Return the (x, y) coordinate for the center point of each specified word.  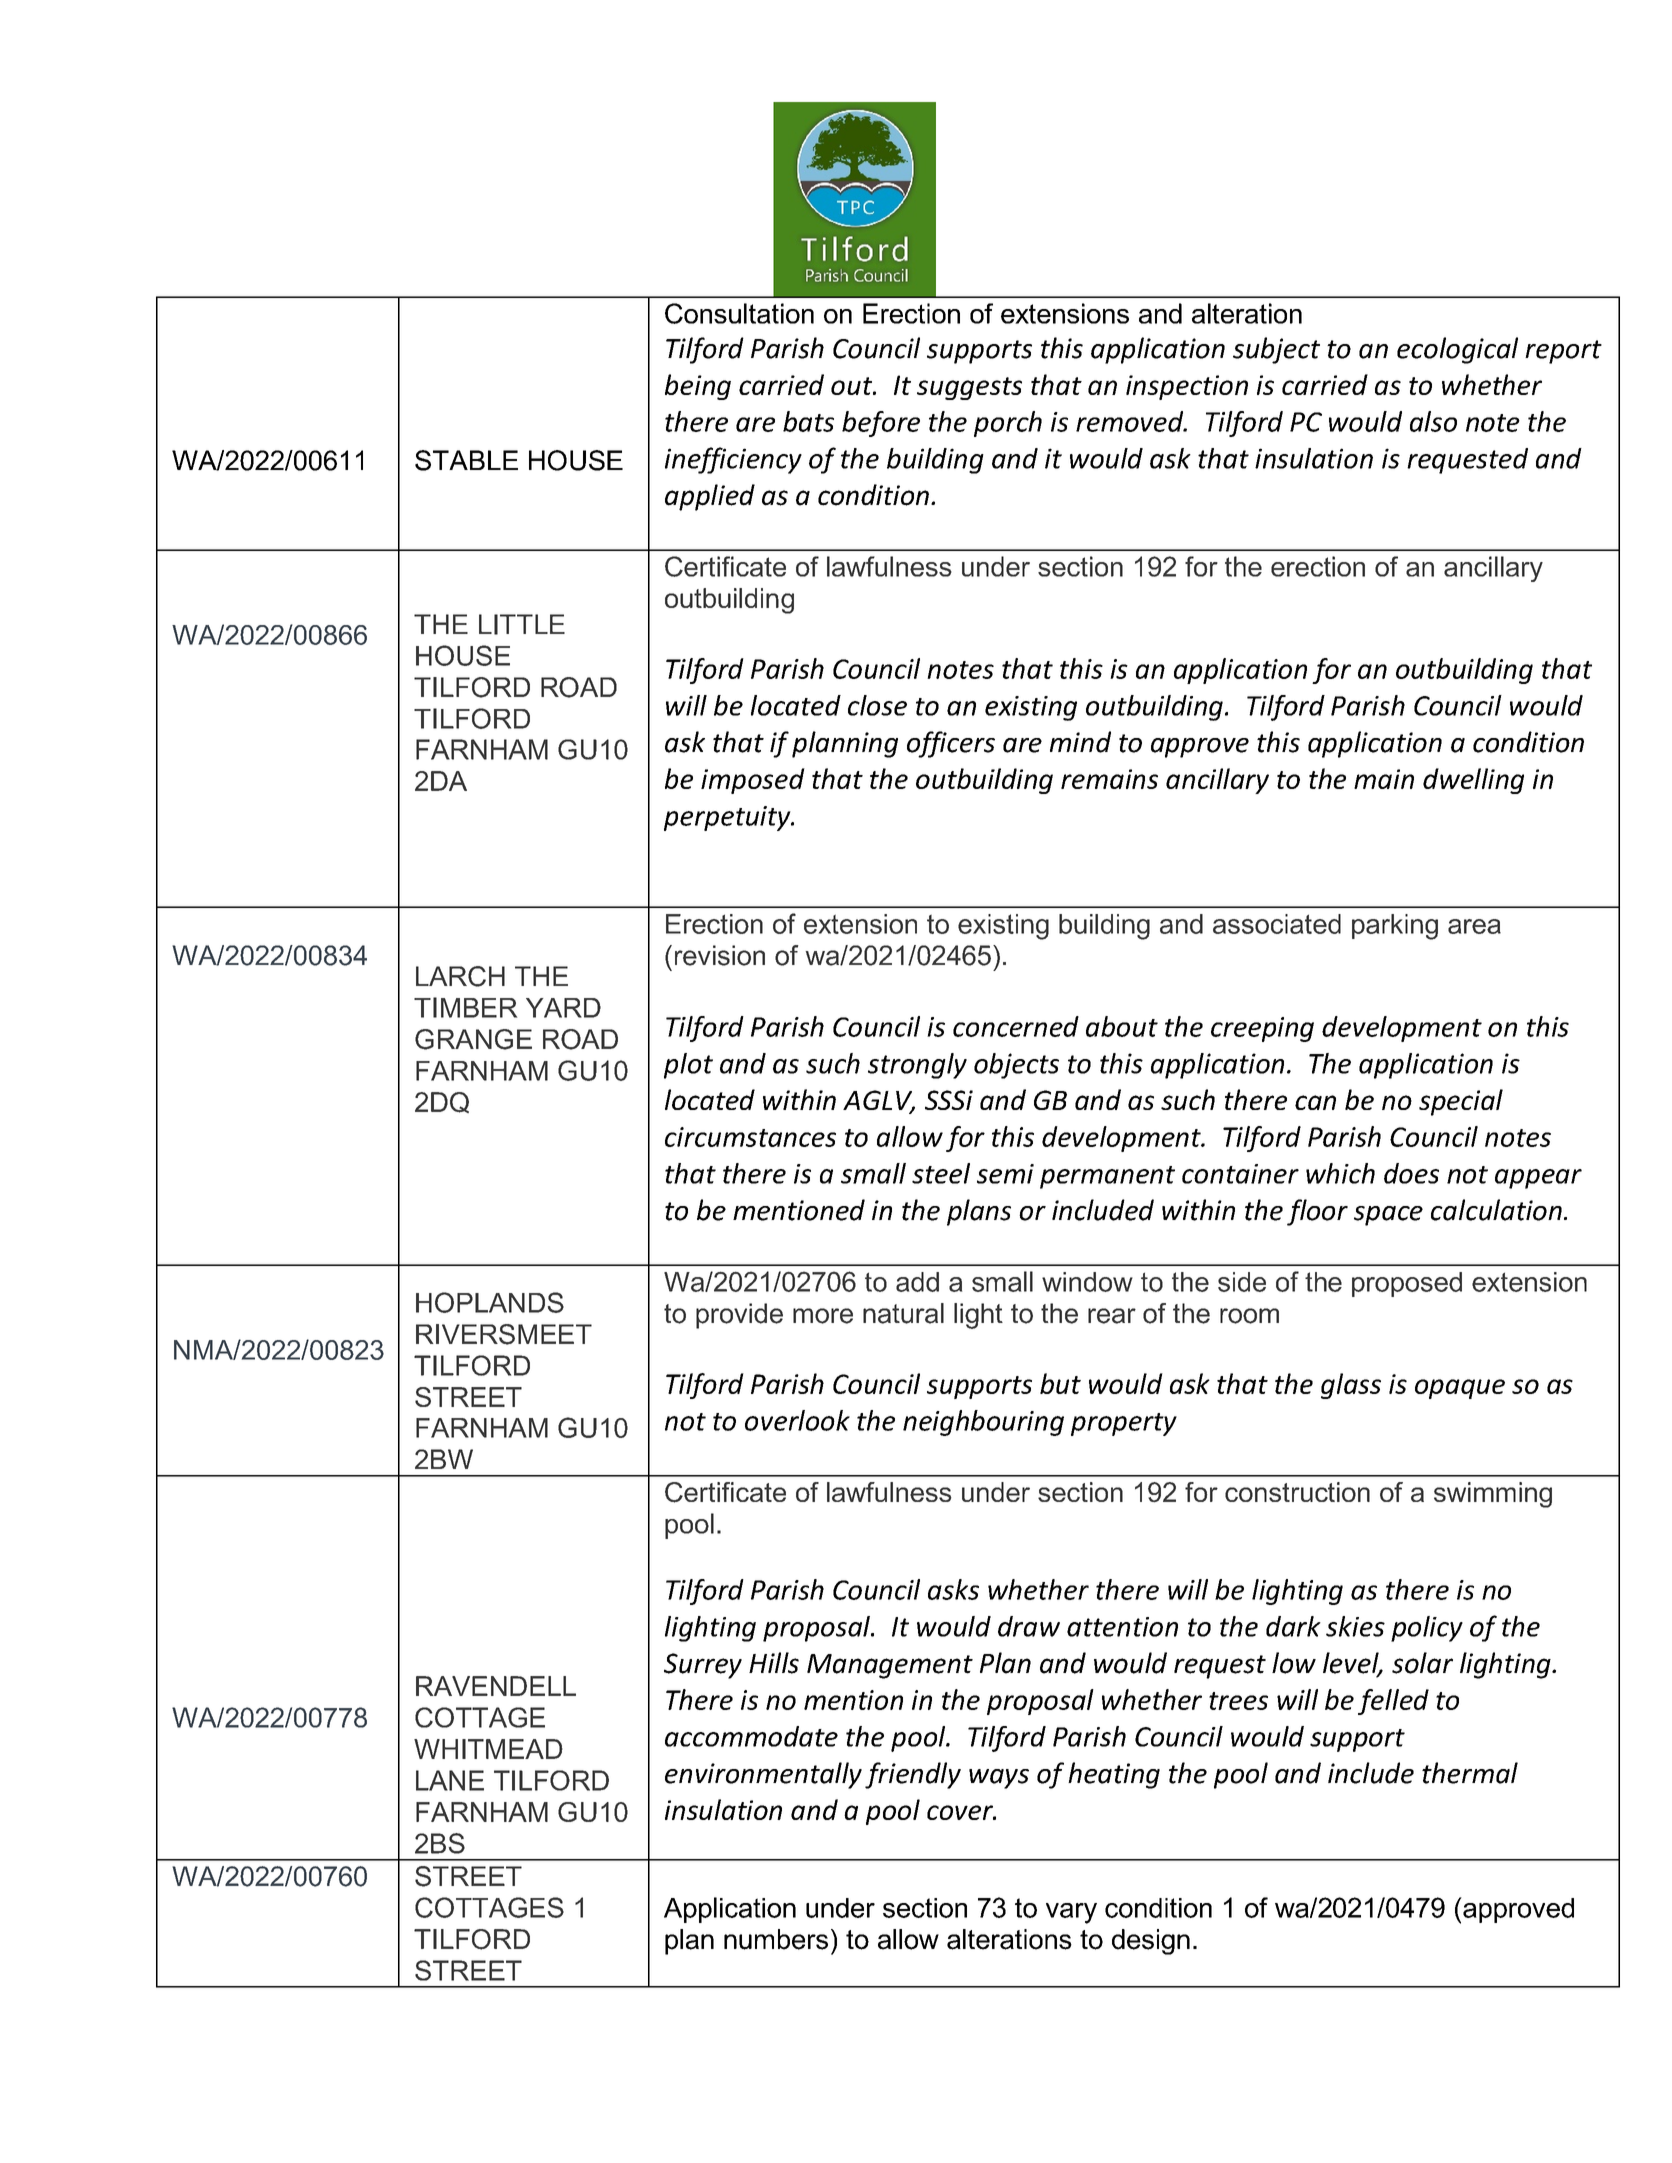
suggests (969, 388)
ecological (1457, 350)
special (1461, 1102)
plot (688, 1066)
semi (1005, 1174)
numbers (776, 1939)
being (698, 387)
